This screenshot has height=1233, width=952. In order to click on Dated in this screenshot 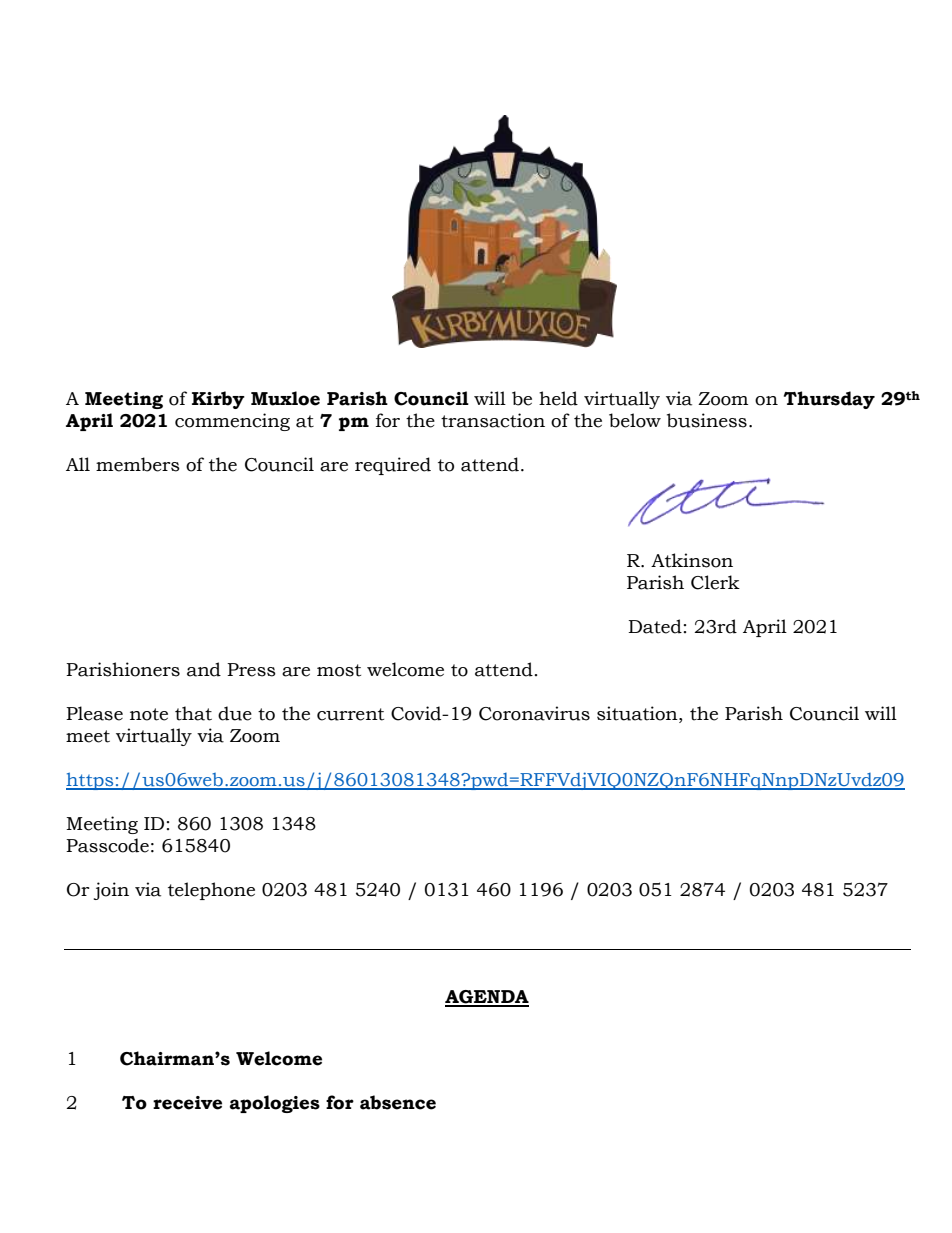, I will do `click(655, 626)`.
